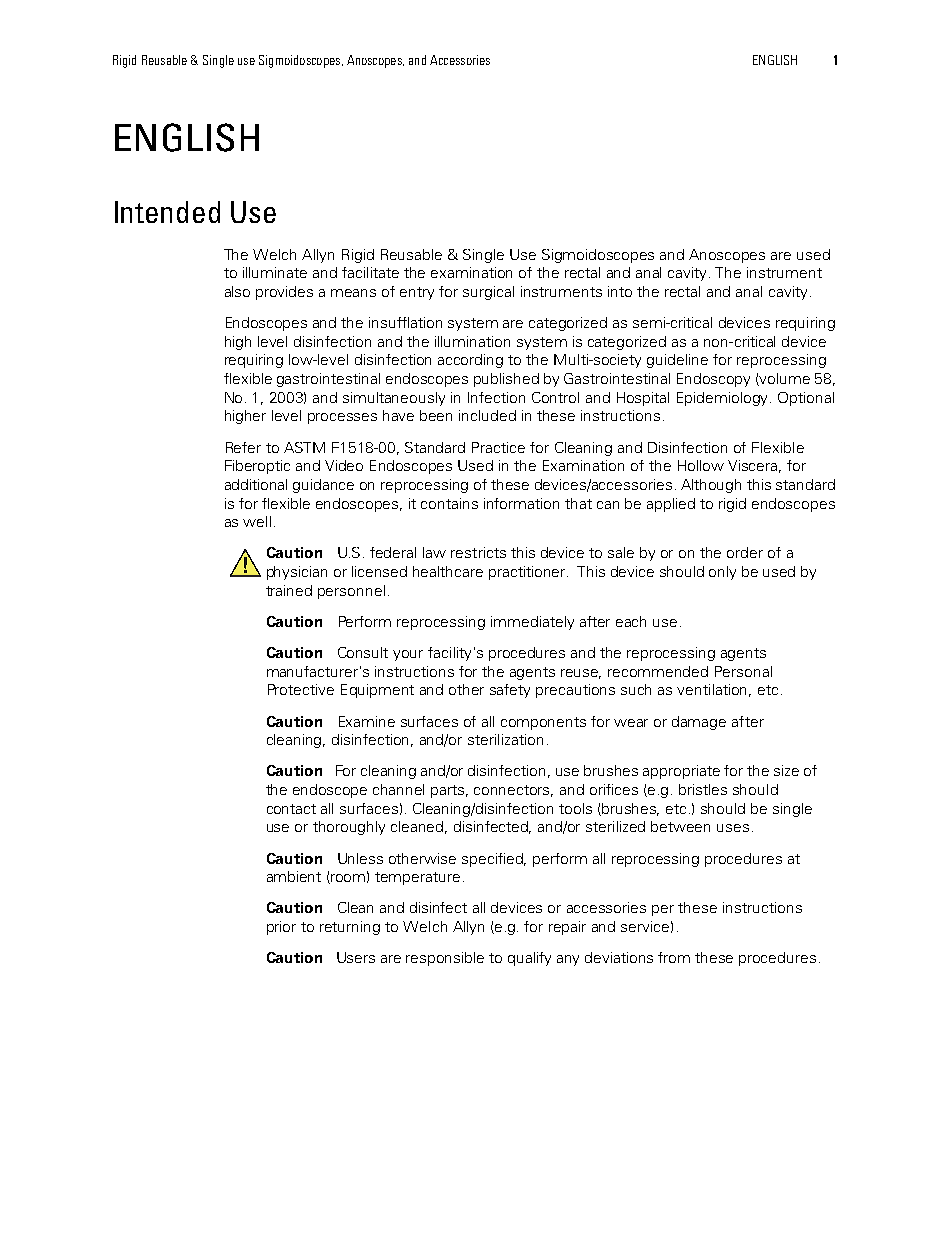 This screenshot has width=952, height=1233. I want to click on into, so click(620, 291).
